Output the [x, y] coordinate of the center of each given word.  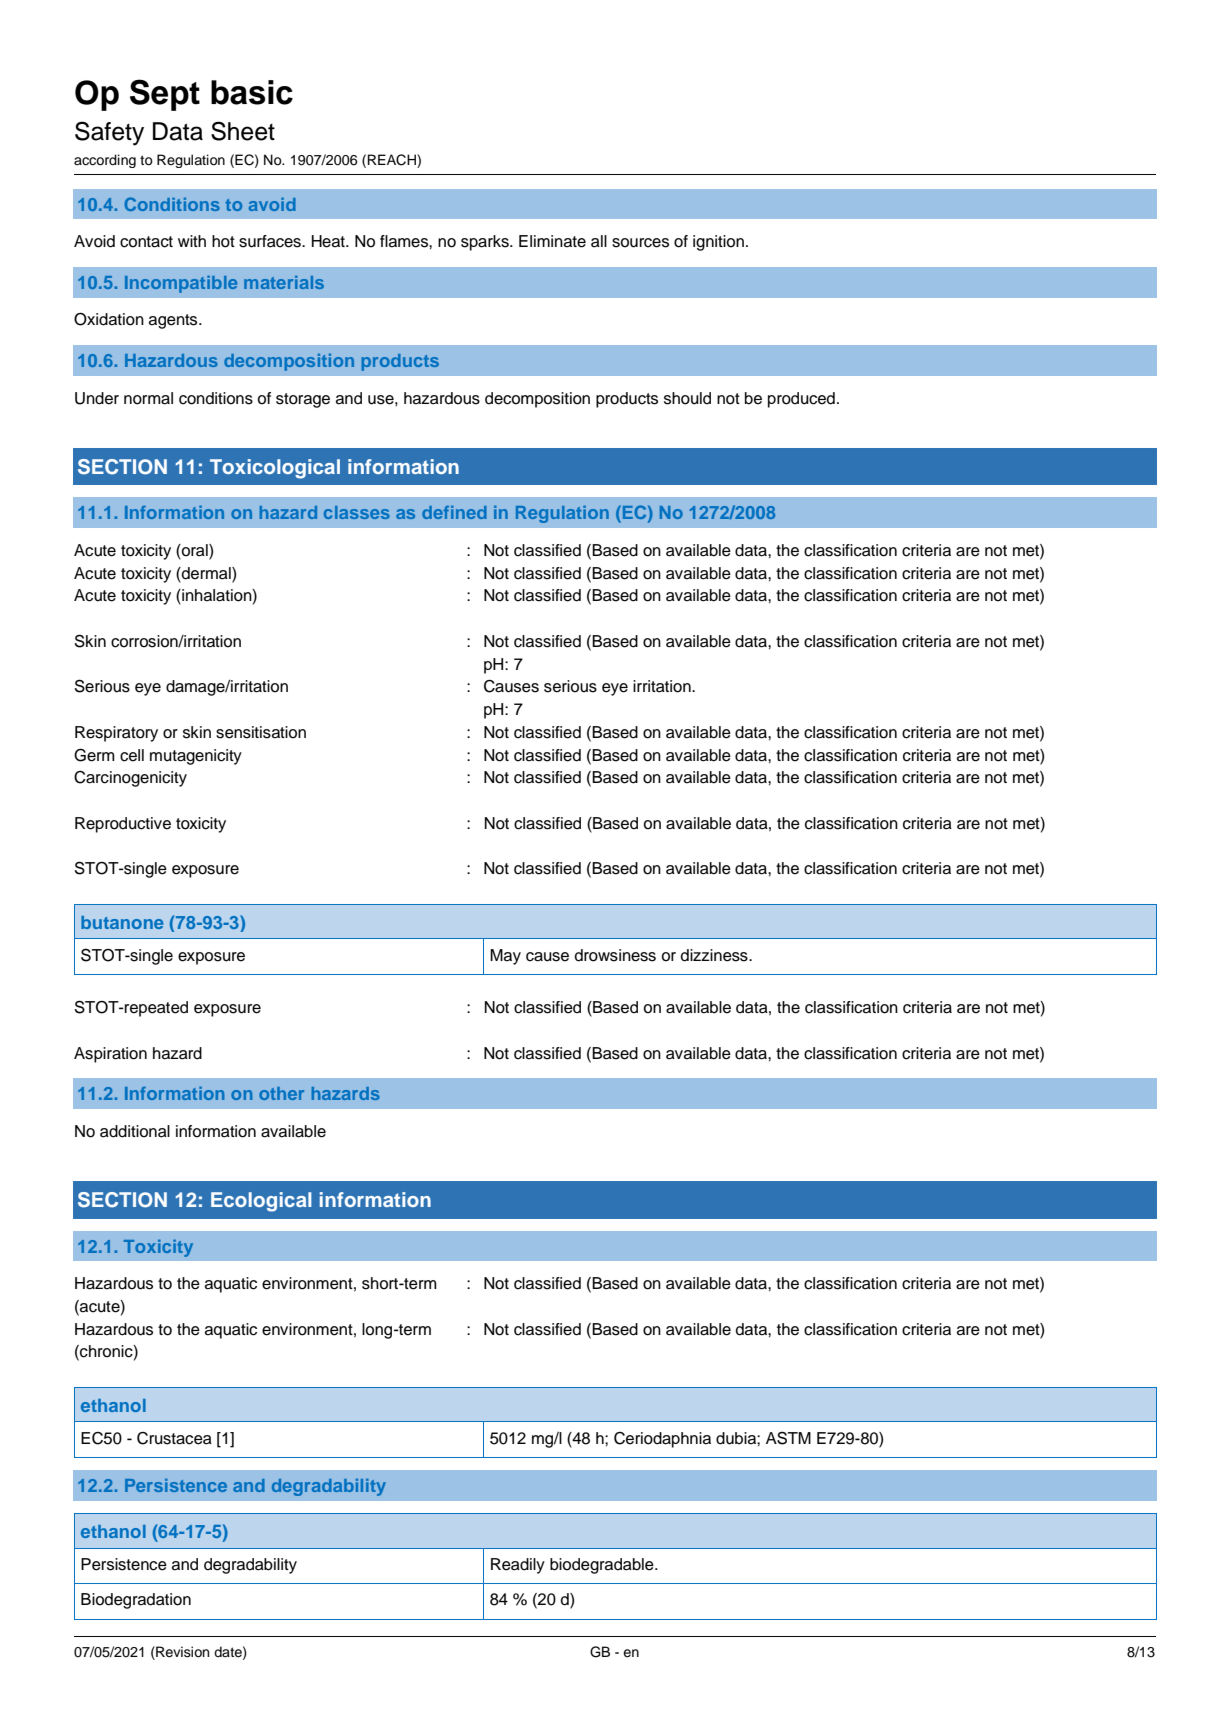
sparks [486, 243]
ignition [718, 243]
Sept [165, 95]
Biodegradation [136, 1601]
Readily [518, 1566]
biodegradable [603, 1566]
